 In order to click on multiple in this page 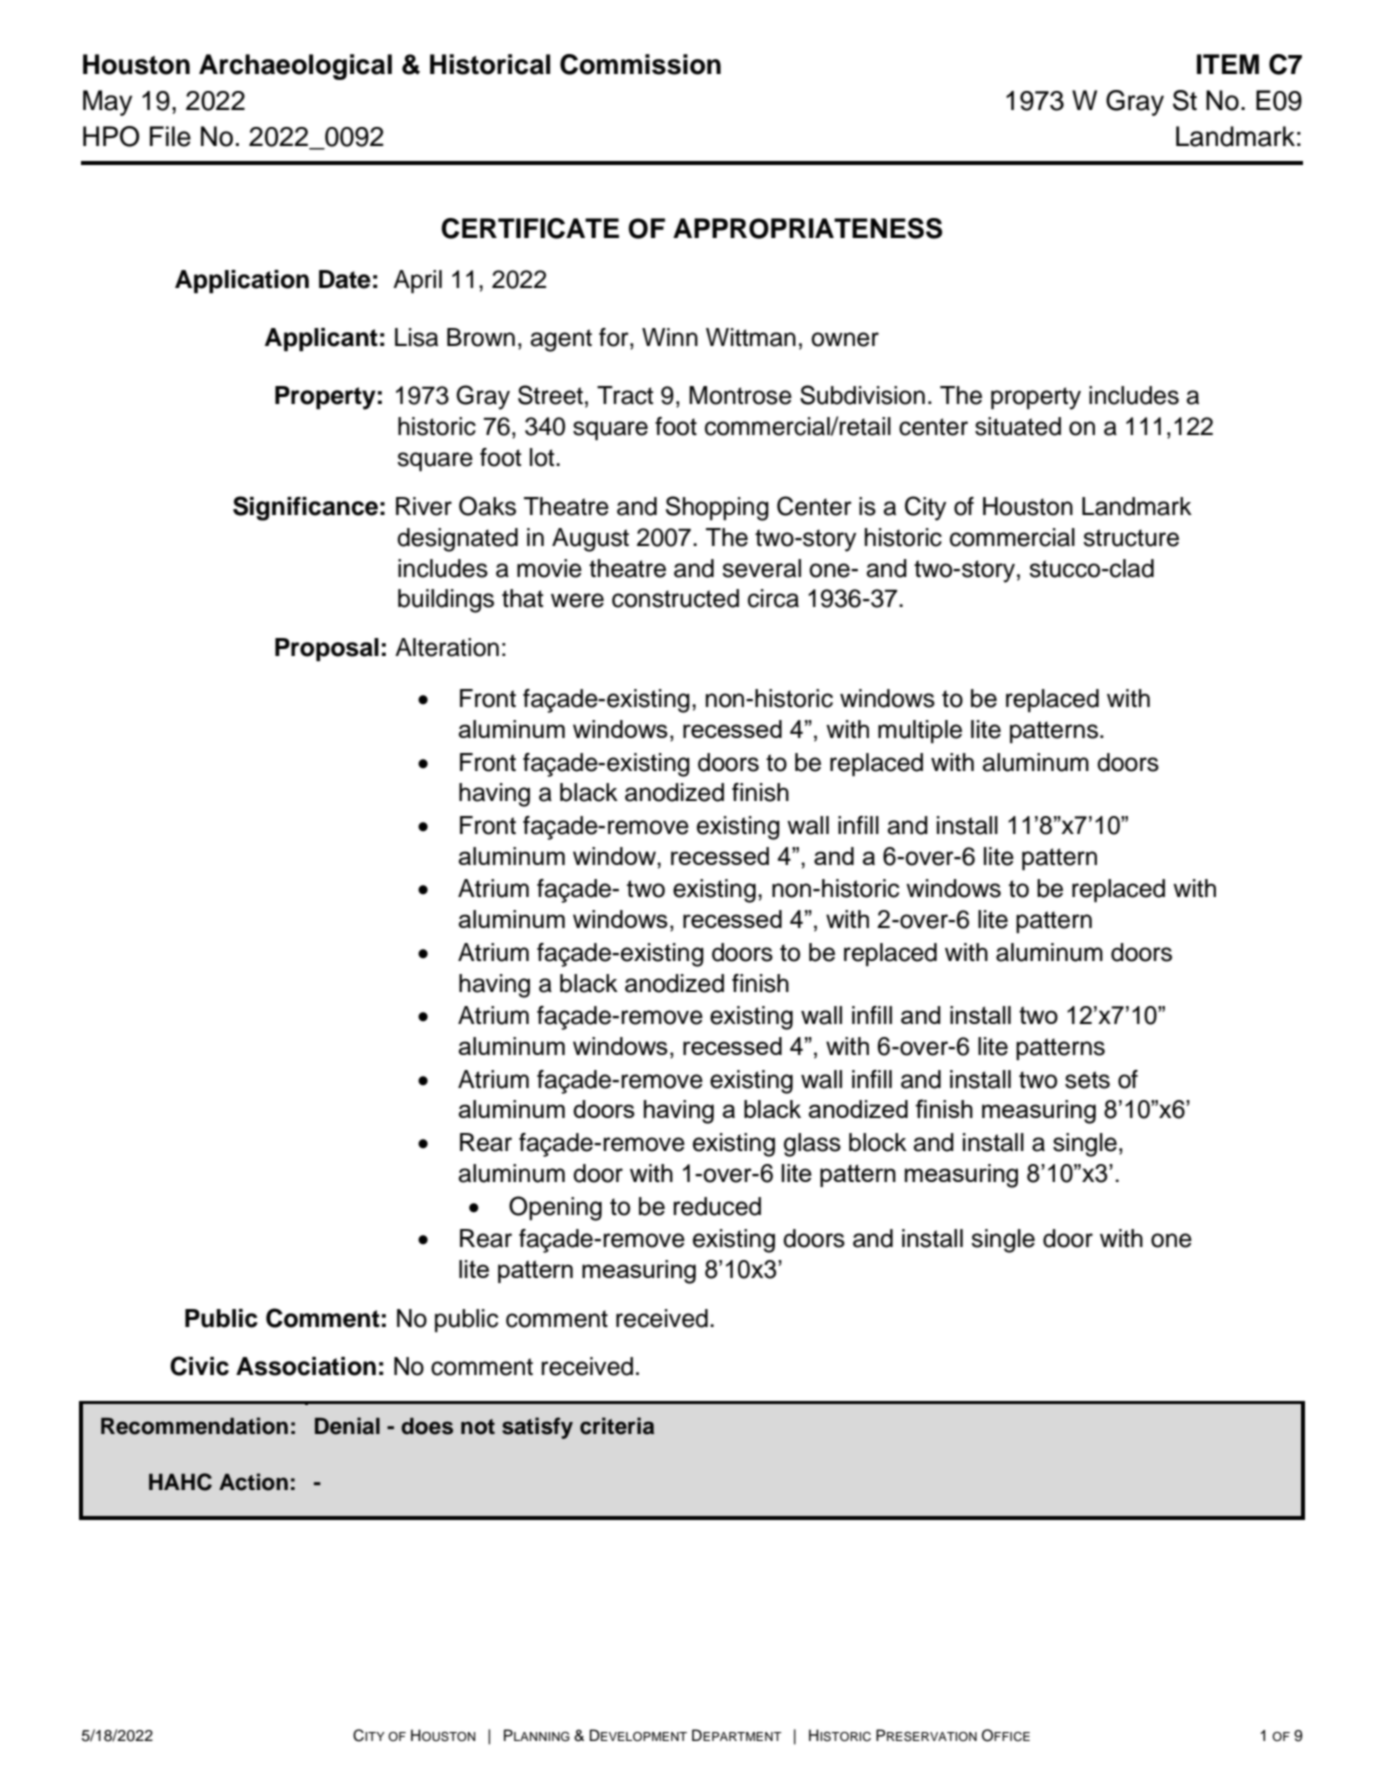, I will do `click(920, 731)`.
